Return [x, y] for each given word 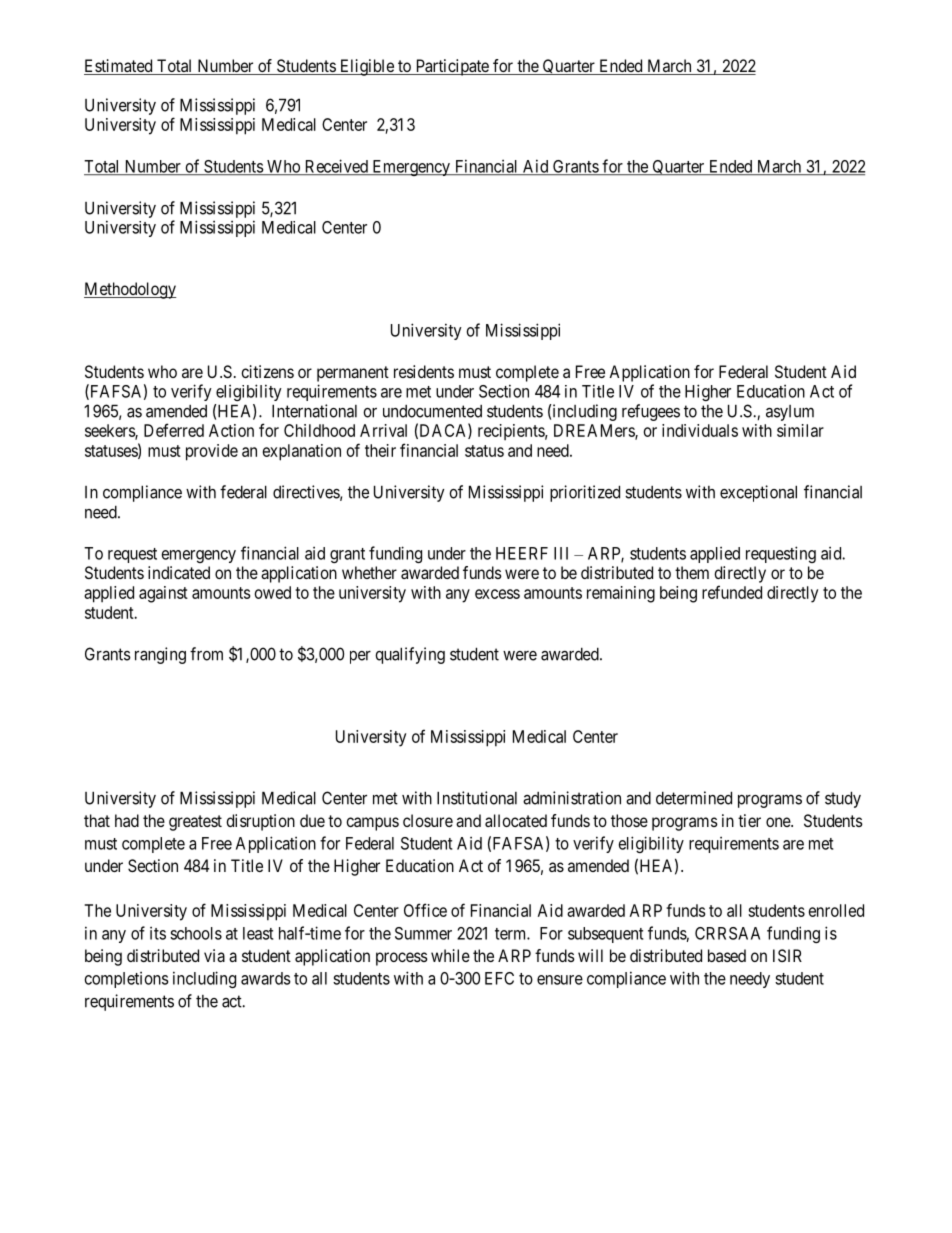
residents [424, 371]
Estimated [119, 67]
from [206, 654]
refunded [732, 592]
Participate [452, 67]
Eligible [366, 67]
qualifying [410, 655]
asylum [790, 413]
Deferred [174, 430]
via [214, 955]
